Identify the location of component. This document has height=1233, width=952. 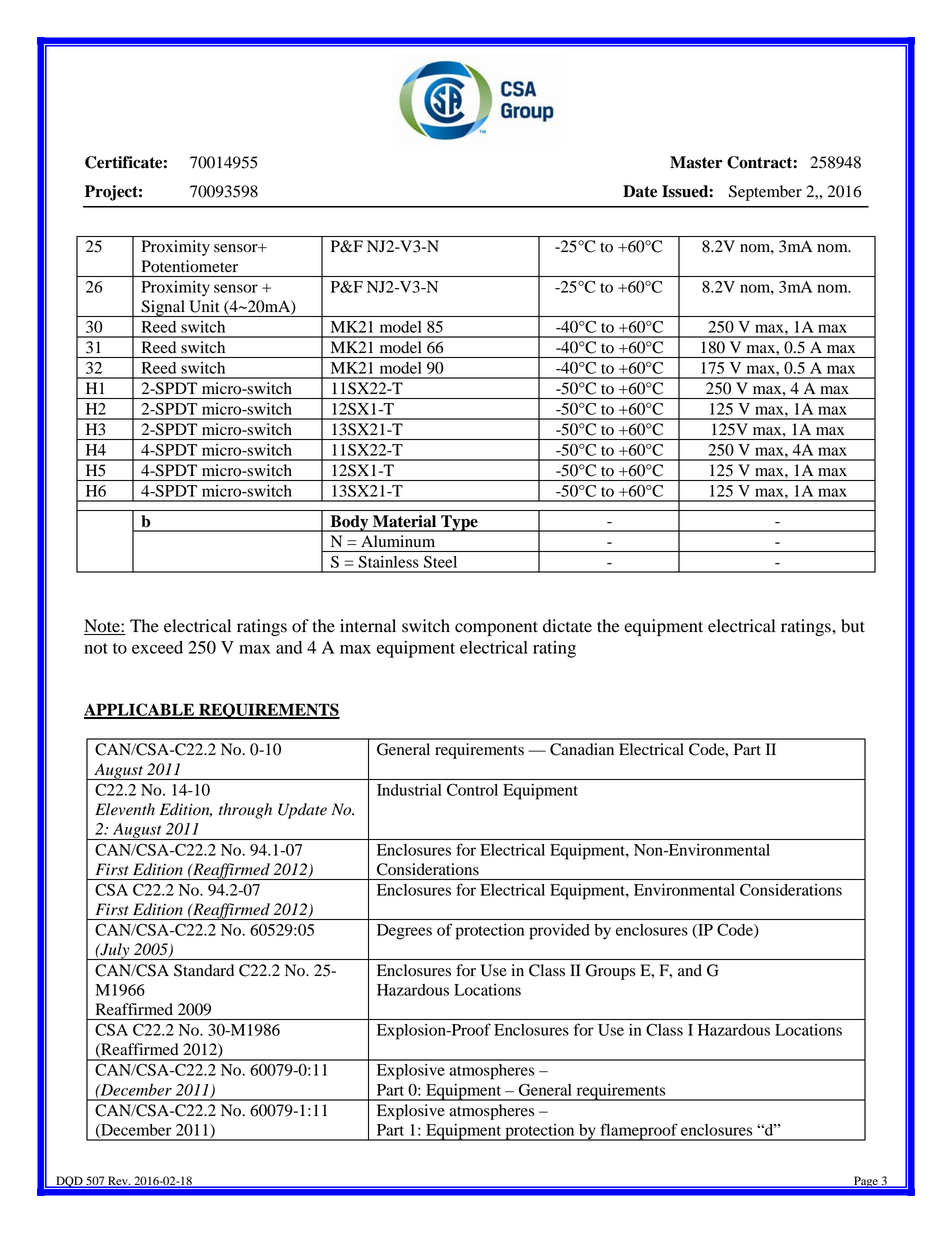
(496, 628).
